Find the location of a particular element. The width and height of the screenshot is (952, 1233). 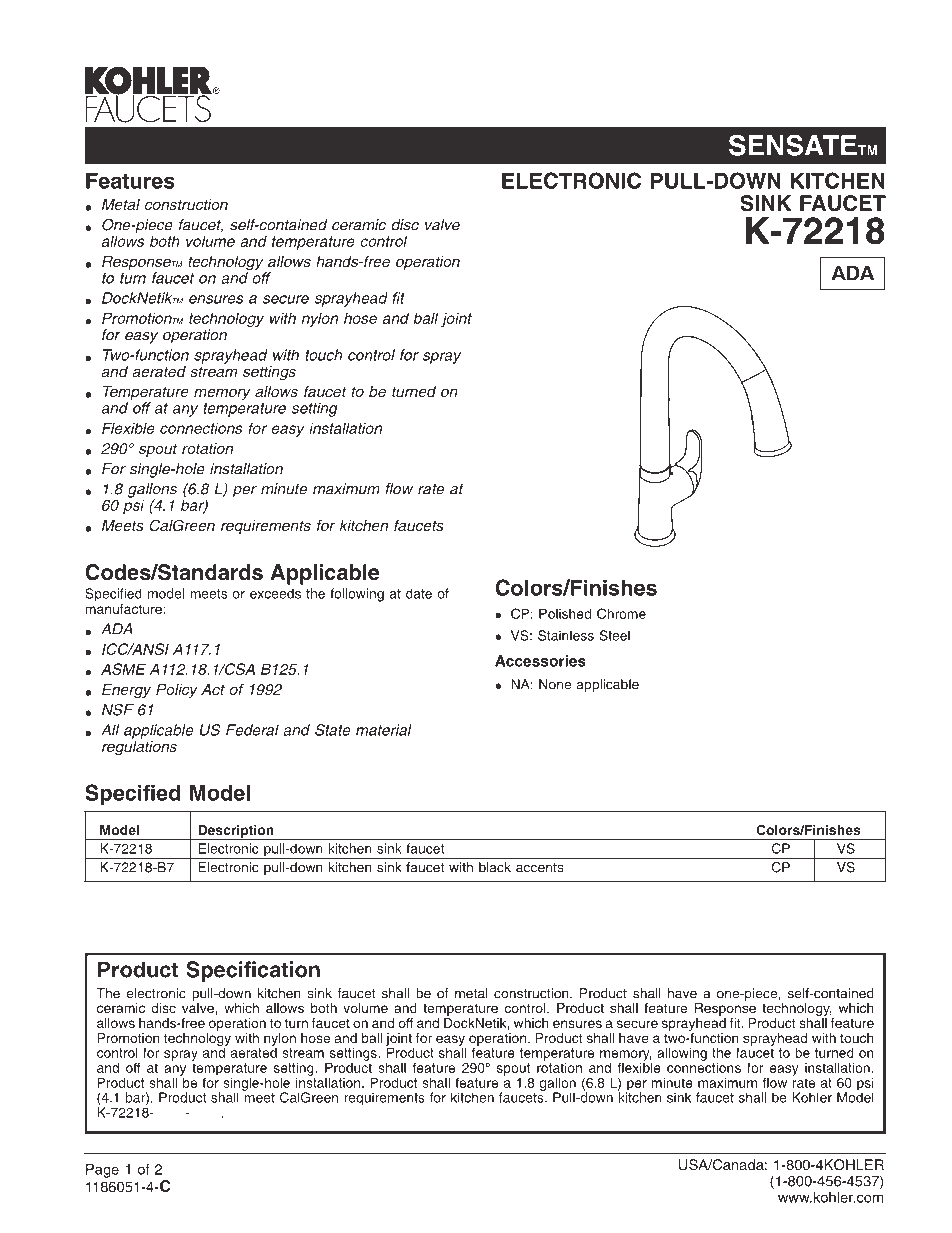

date is located at coordinates (419, 593).
